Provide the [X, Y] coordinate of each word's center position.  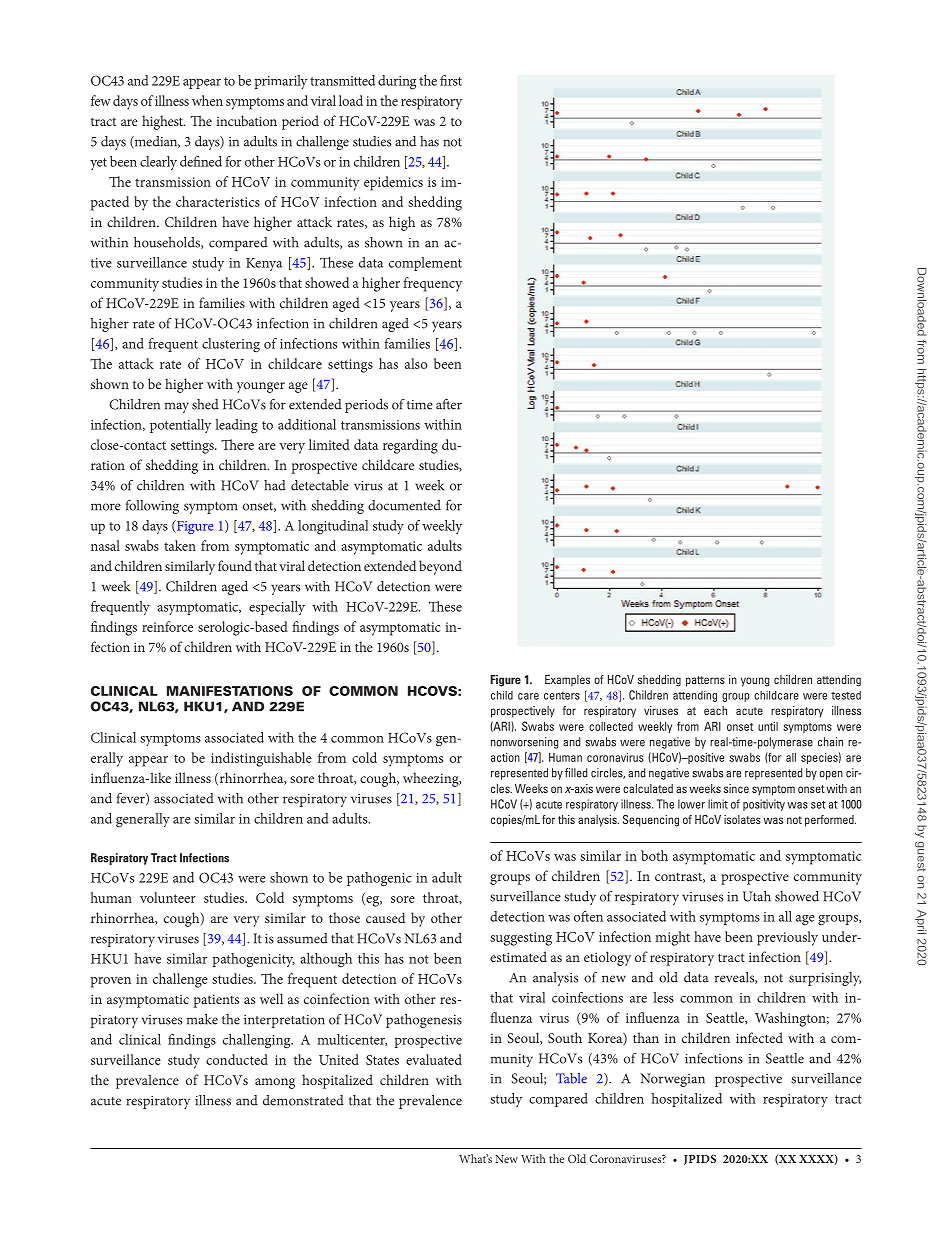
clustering [231, 345]
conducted [237, 1059]
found [235, 565]
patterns [705, 681]
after [449, 404]
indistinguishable [261, 759]
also [416, 363]
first [451, 80]
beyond [440, 567]
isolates [742, 819]
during [397, 82]
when [207, 100]
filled [576, 773]
